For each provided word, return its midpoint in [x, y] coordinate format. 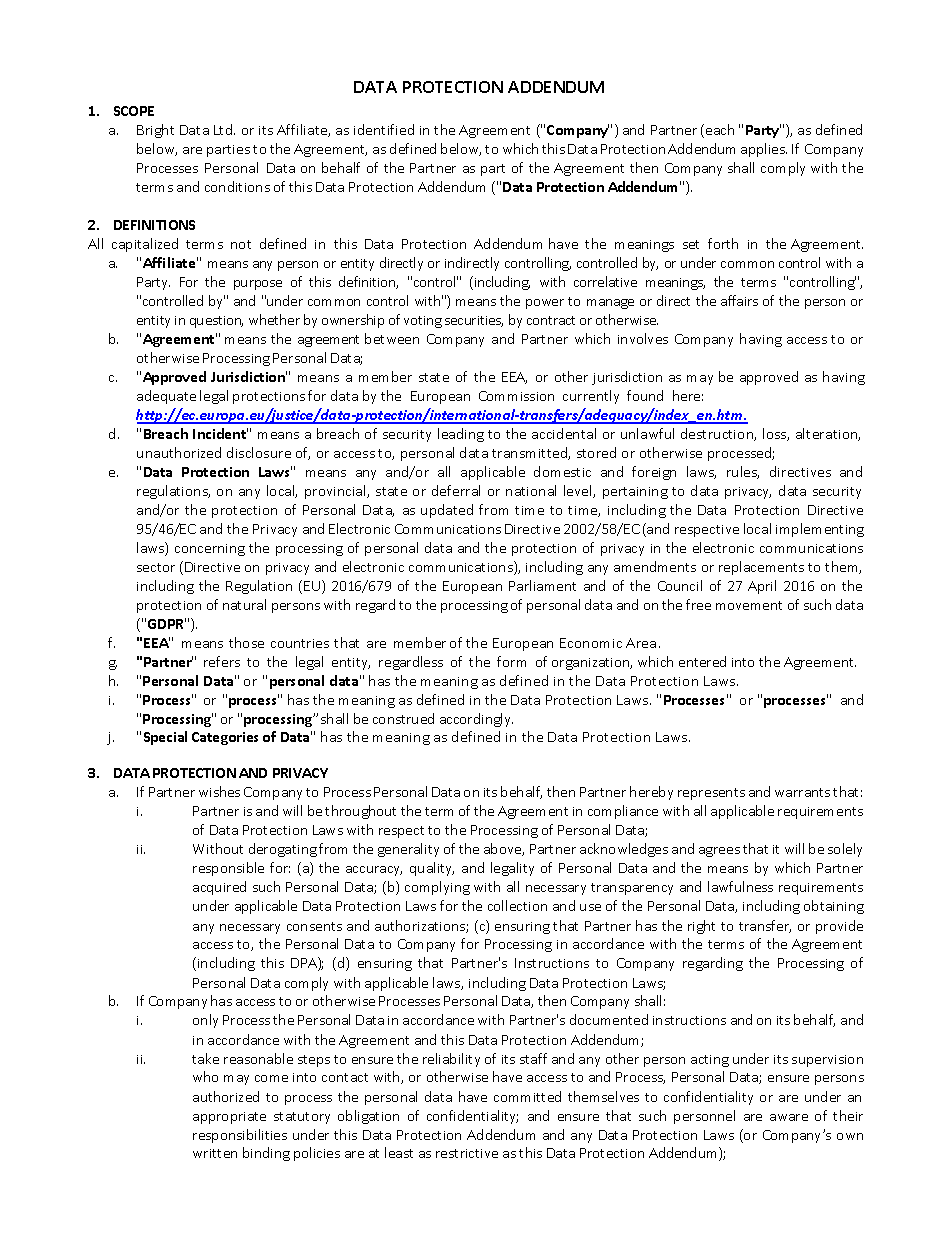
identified [384, 129]
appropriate [229, 1118]
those [246, 642]
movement [749, 605]
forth [723, 243]
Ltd [224, 129]
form [511, 661]
